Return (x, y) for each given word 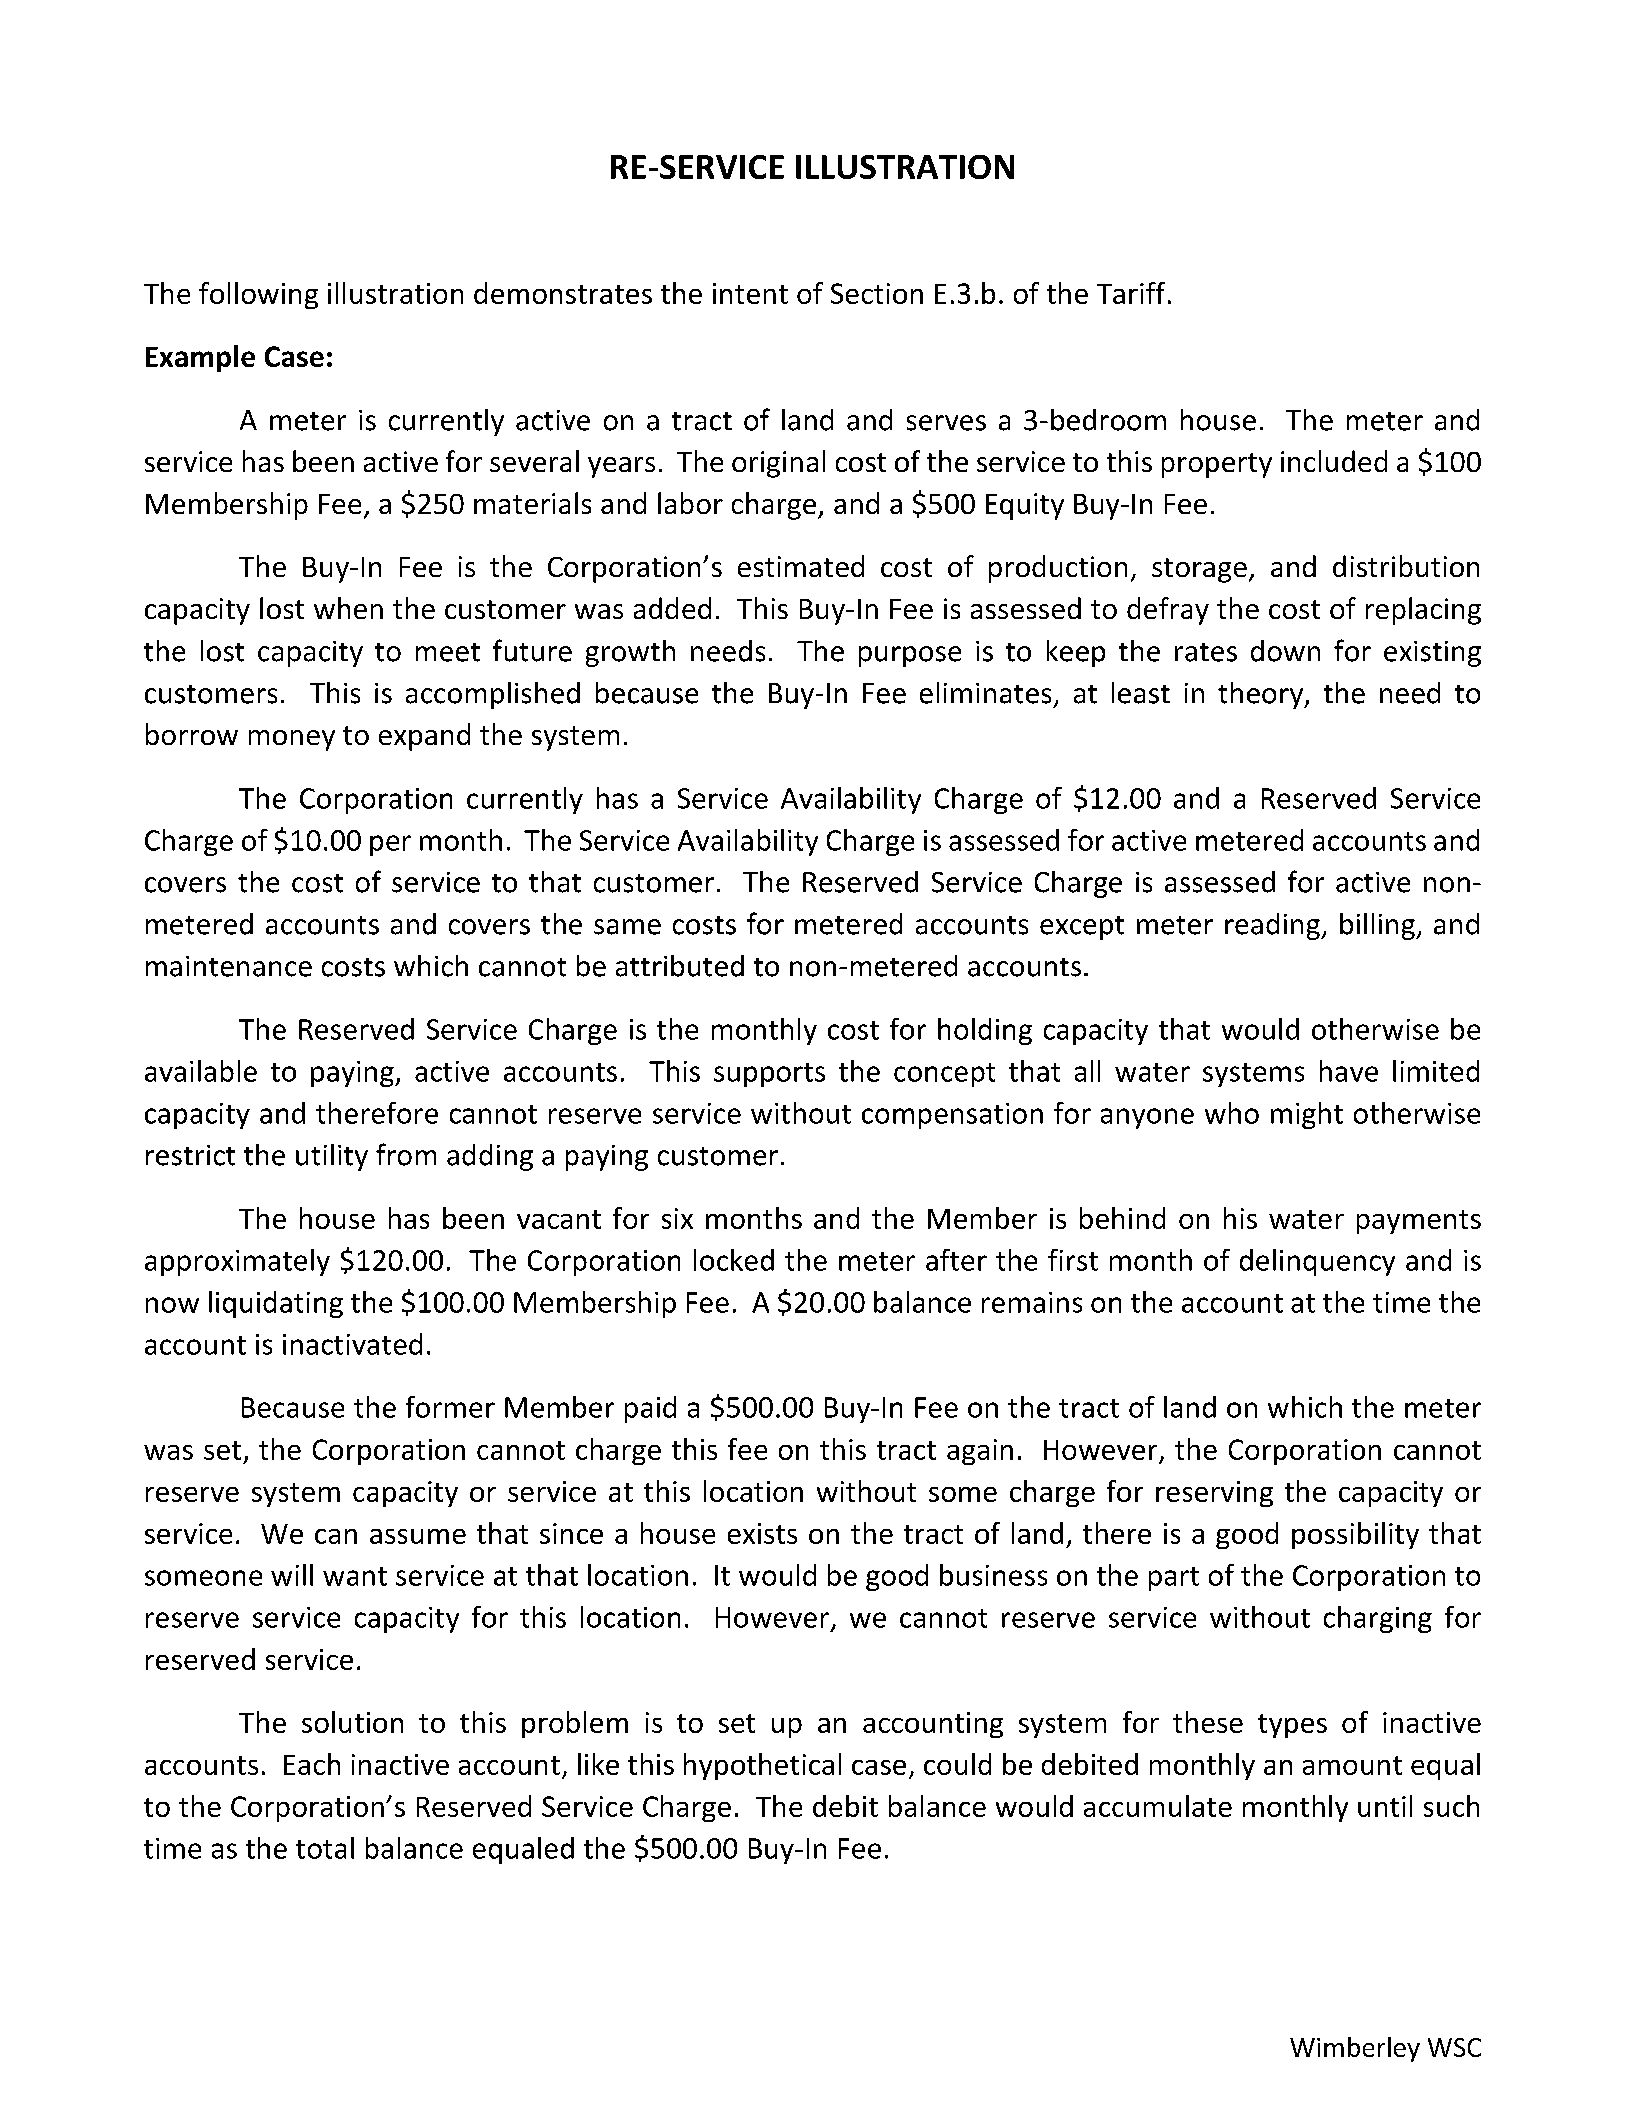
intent (750, 293)
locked (734, 1260)
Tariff (1131, 293)
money (292, 740)
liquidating (276, 1304)
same (627, 927)
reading (1273, 926)
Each (312, 1764)
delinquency (1317, 1262)
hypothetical (762, 1766)
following (258, 295)
